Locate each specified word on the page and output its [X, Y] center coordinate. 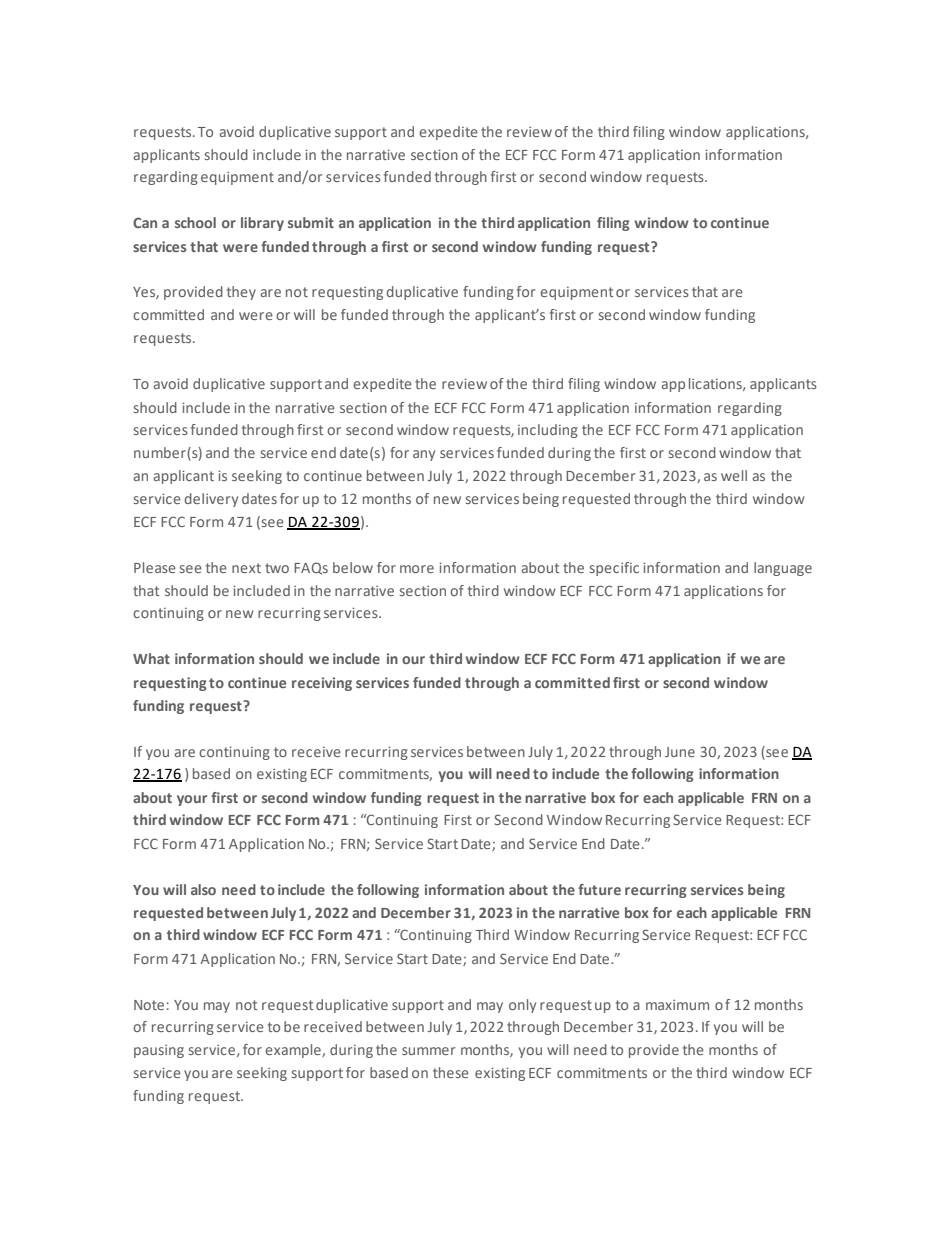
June [680, 752]
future [599, 889]
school [195, 222]
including [548, 431]
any [424, 455]
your [192, 800]
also [203, 889]
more [417, 569]
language [783, 569]
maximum [677, 1005]
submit [311, 222]
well [734, 475]
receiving [322, 684]
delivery [211, 500]
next [246, 568]
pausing [159, 1051]
